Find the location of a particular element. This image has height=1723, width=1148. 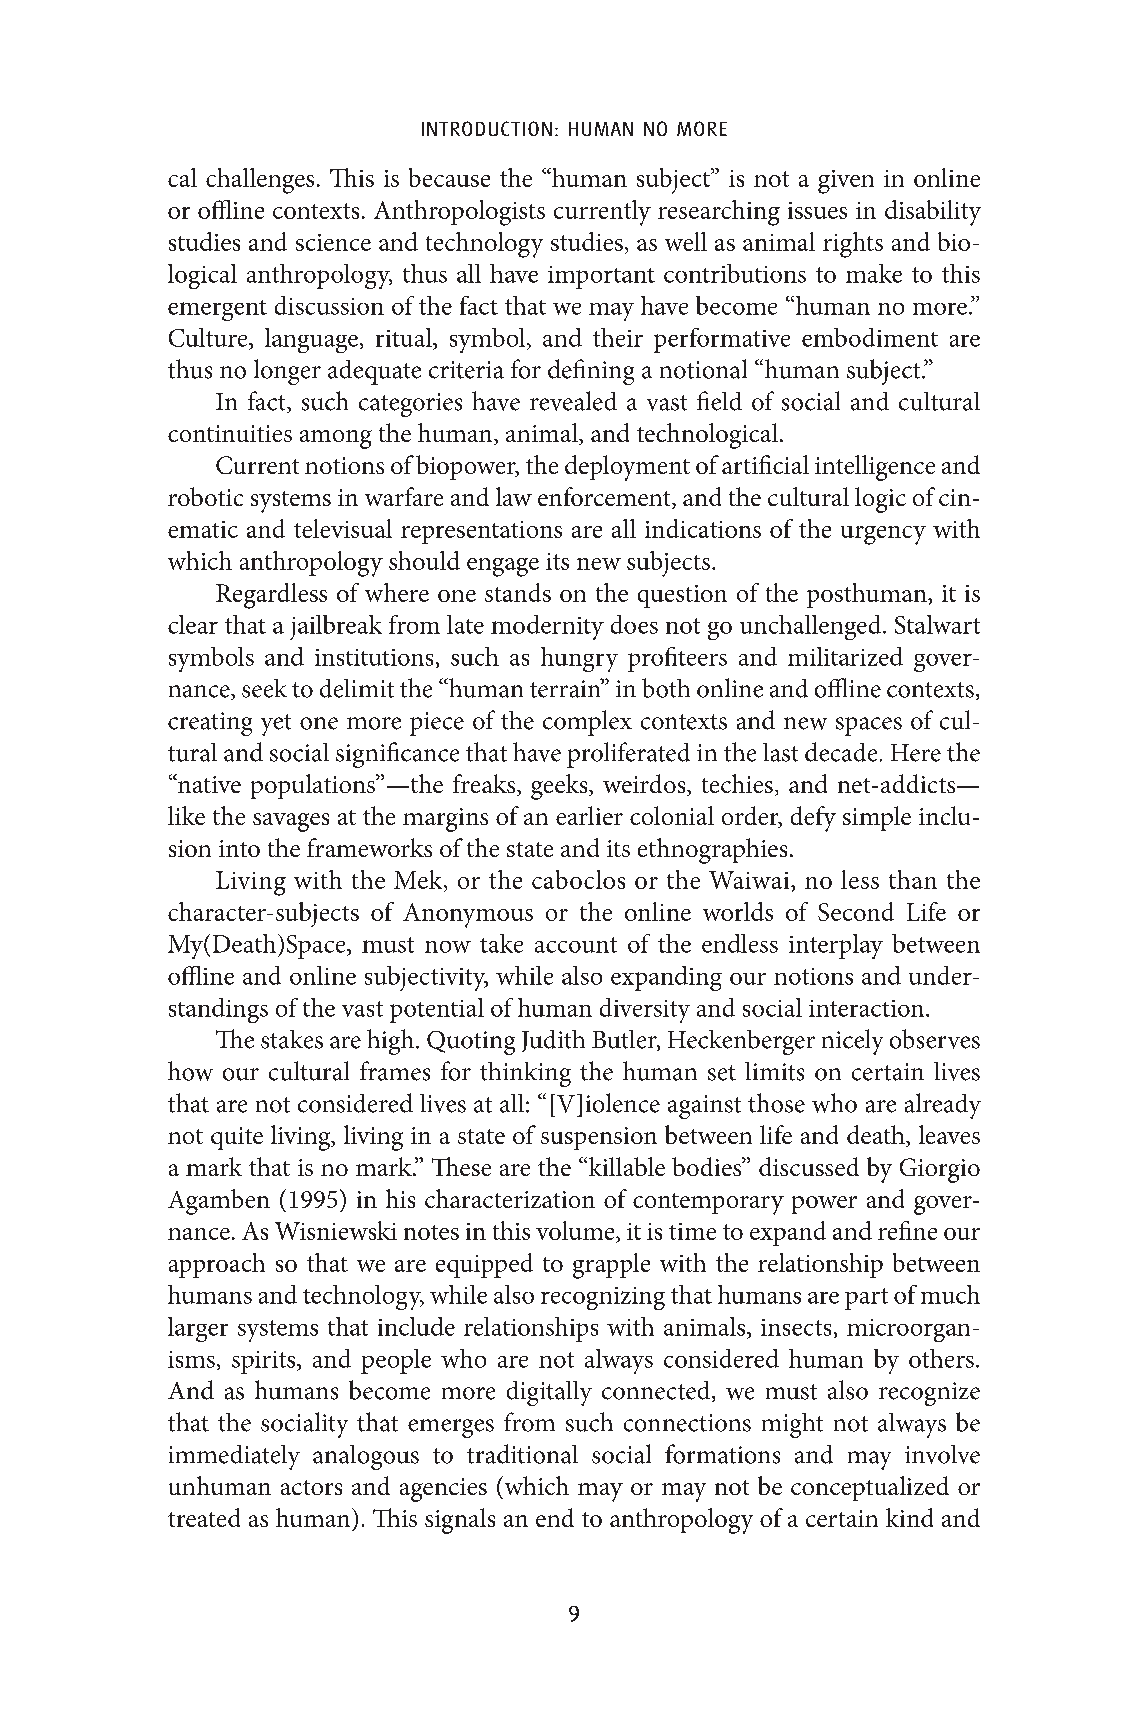

given is located at coordinates (846, 182).
